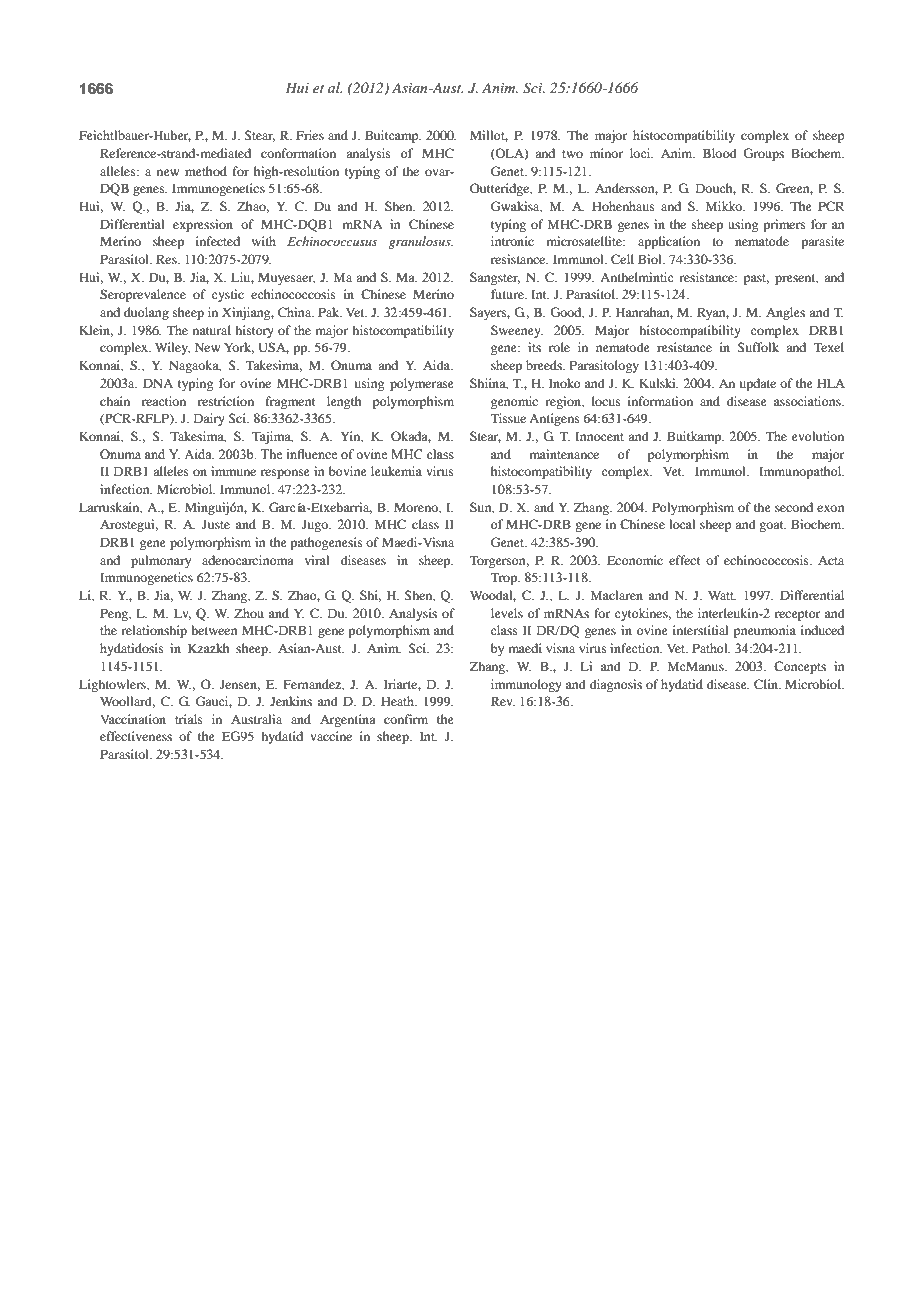 The height and width of the page is (1308, 924). Describe the element at coordinates (572, 154) in the page. I see `two` at that location.
